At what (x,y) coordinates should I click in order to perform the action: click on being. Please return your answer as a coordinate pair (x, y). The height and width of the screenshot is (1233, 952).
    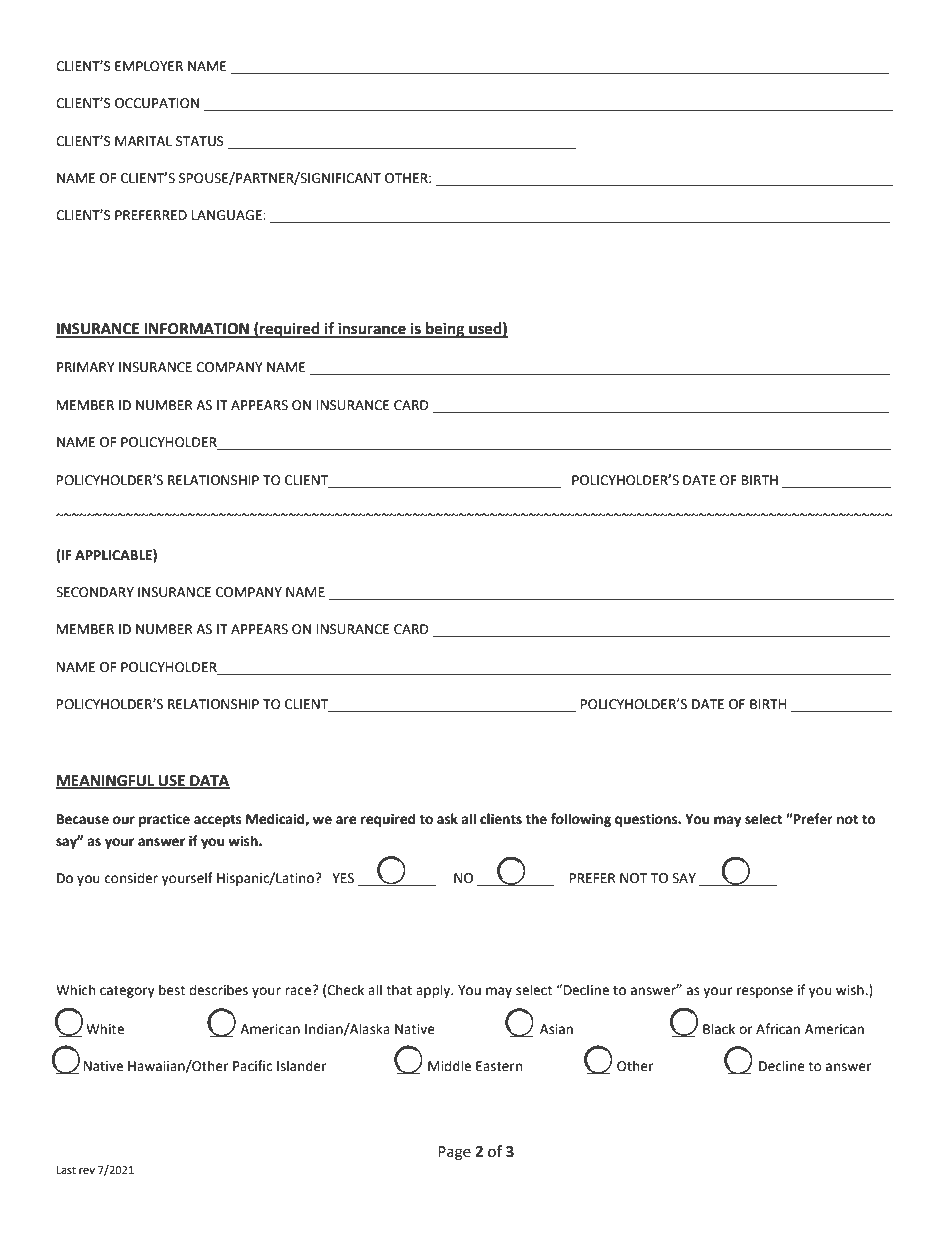
    Looking at the image, I should click on (445, 330).
